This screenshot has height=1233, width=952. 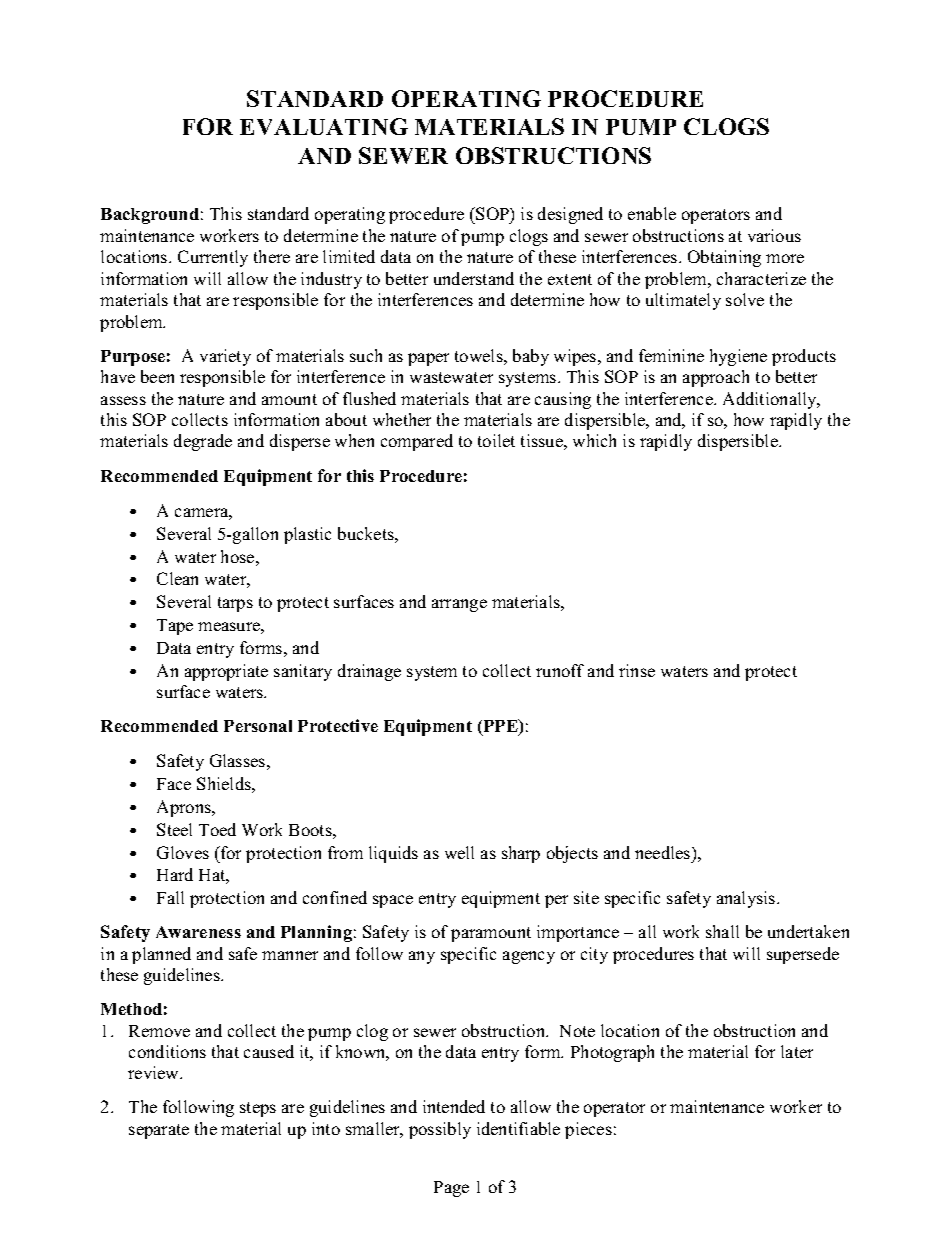 What do you see at coordinates (440, 1130) in the screenshot?
I see `possibly` at bounding box center [440, 1130].
